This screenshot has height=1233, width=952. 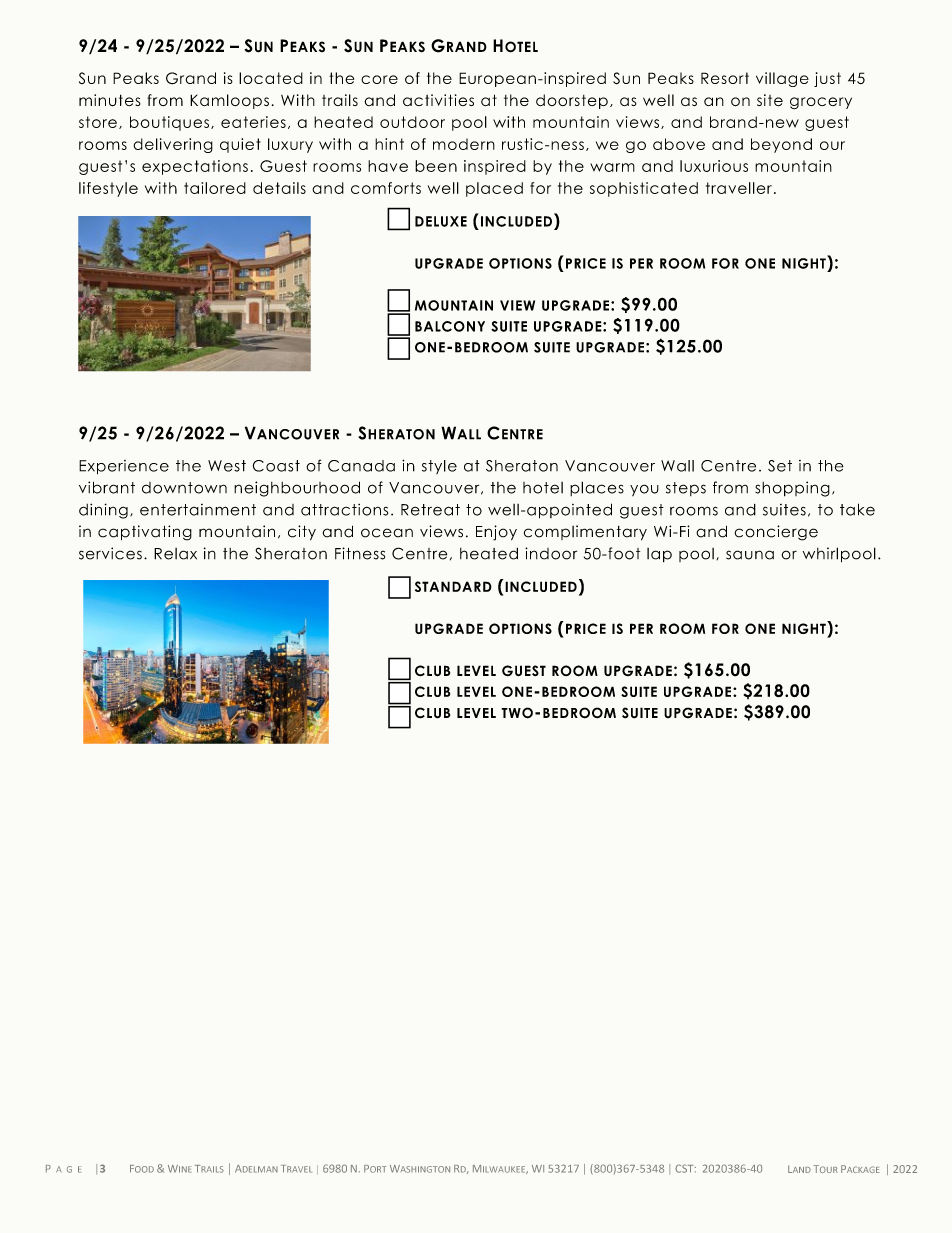 I want to click on STANDARD, so click(x=453, y=586).
